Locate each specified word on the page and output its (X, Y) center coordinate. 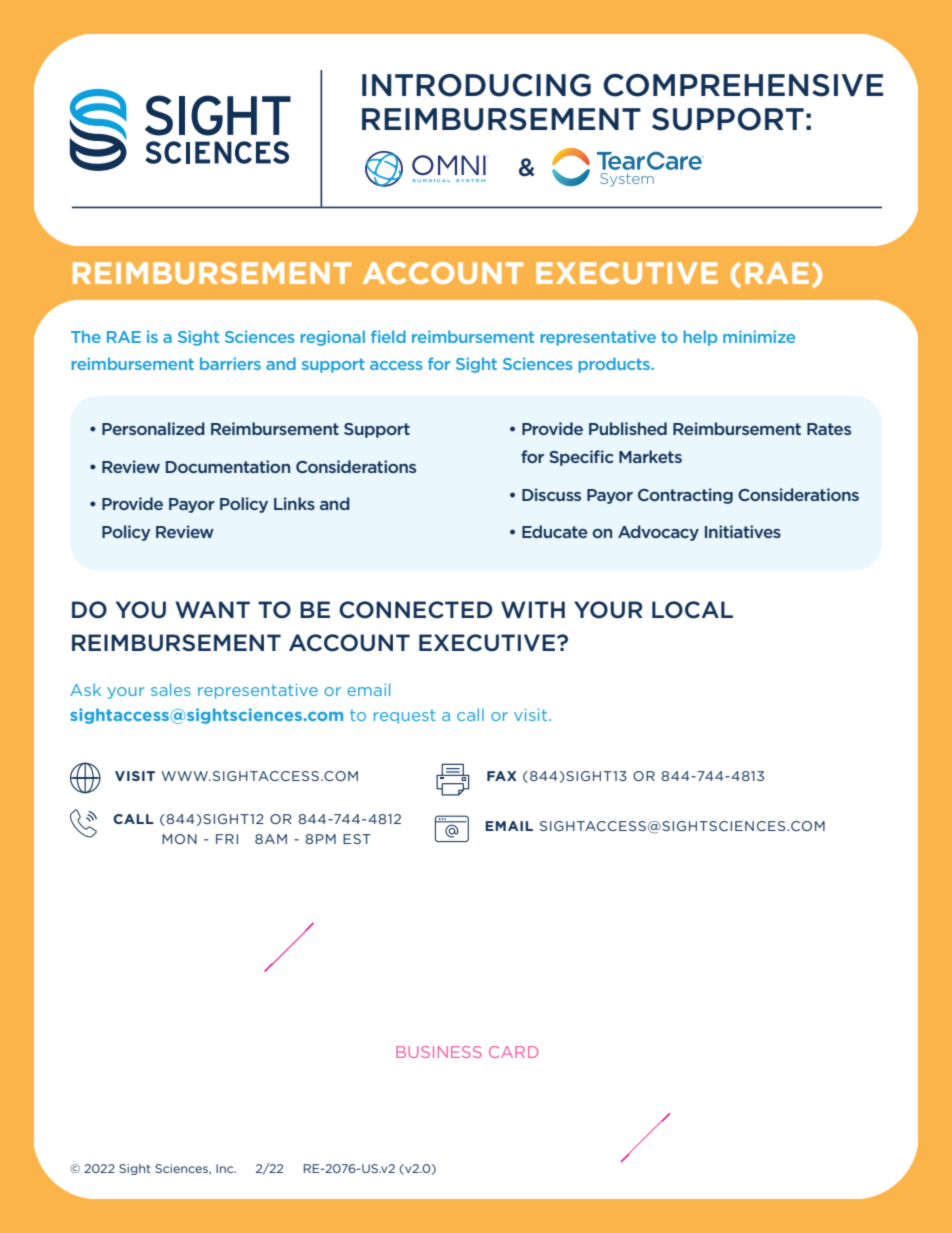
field (388, 336)
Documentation (228, 466)
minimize (759, 336)
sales (171, 689)
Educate (555, 531)
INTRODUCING (476, 85)
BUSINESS (439, 1052)
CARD (514, 1052)
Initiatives (743, 531)
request (404, 716)
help (700, 338)
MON (179, 839)
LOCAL (692, 610)
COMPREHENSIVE (743, 85)
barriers (230, 363)
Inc (226, 1168)
